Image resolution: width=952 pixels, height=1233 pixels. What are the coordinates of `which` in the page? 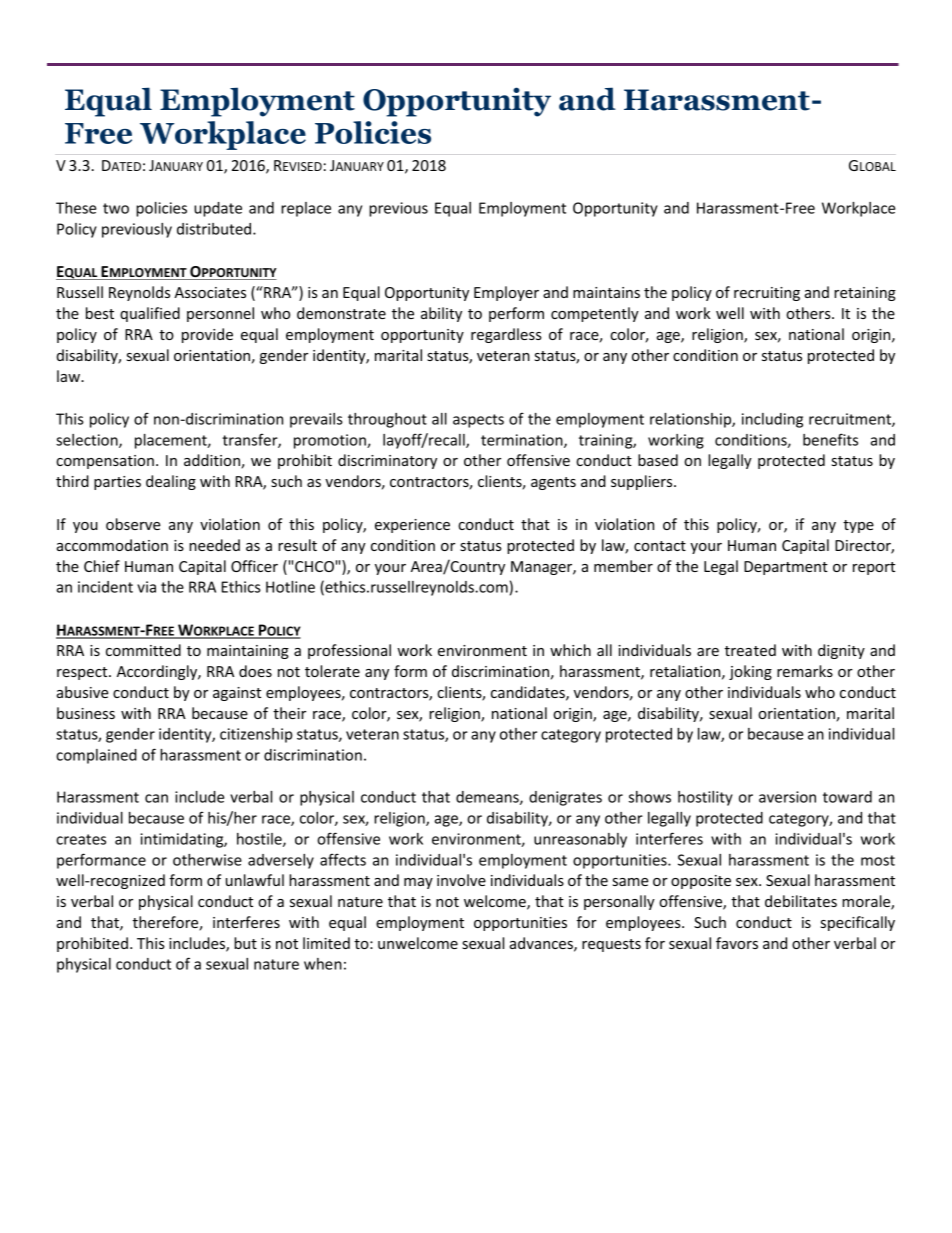 It's located at (570, 650).
